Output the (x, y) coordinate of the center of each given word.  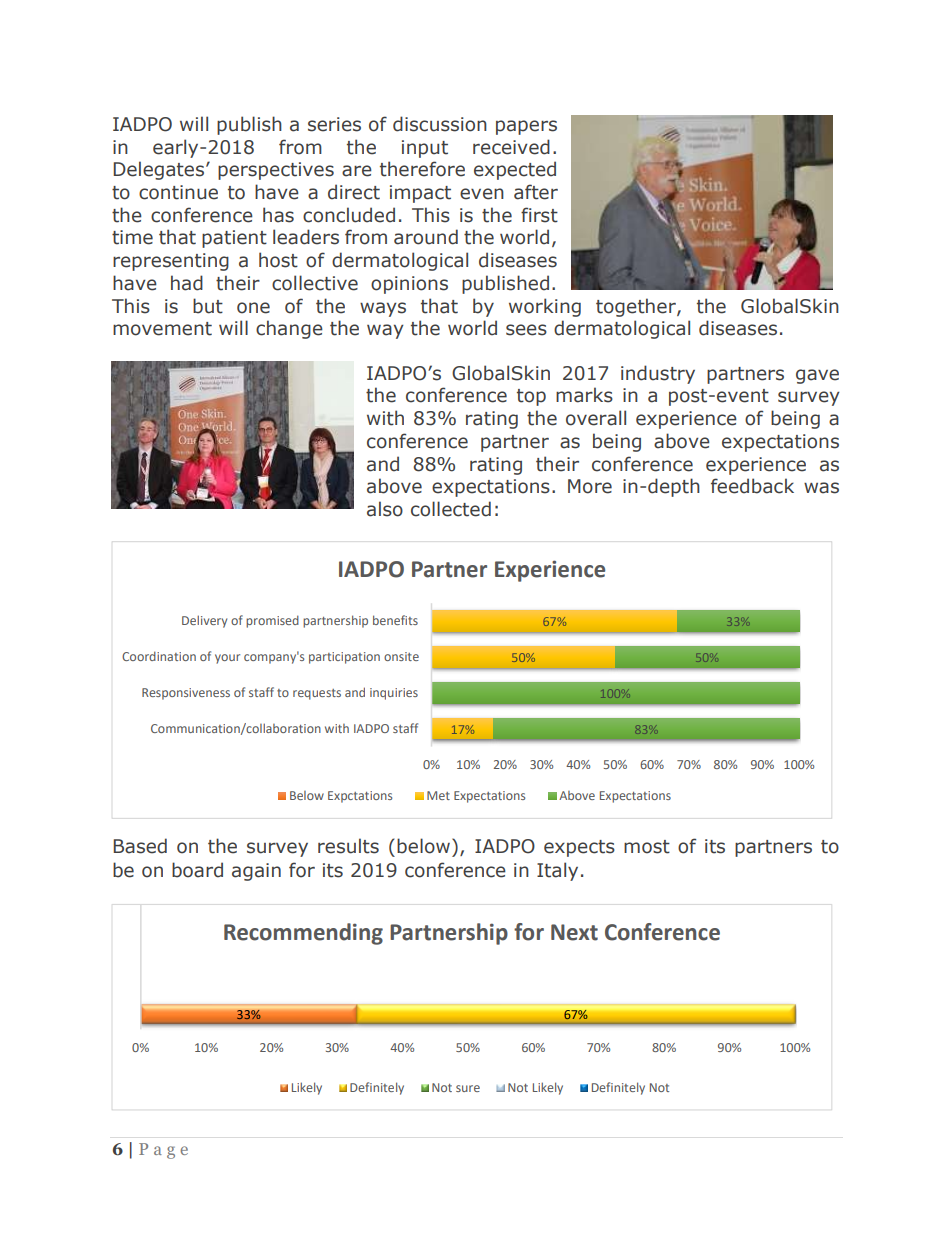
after (536, 192)
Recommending (303, 934)
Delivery (204, 621)
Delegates (158, 170)
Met (438, 795)
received (511, 147)
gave (817, 376)
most (647, 847)
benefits (395, 620)
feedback (752, 486)
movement (162, 329)
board (197, 870)
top (531, 397)
